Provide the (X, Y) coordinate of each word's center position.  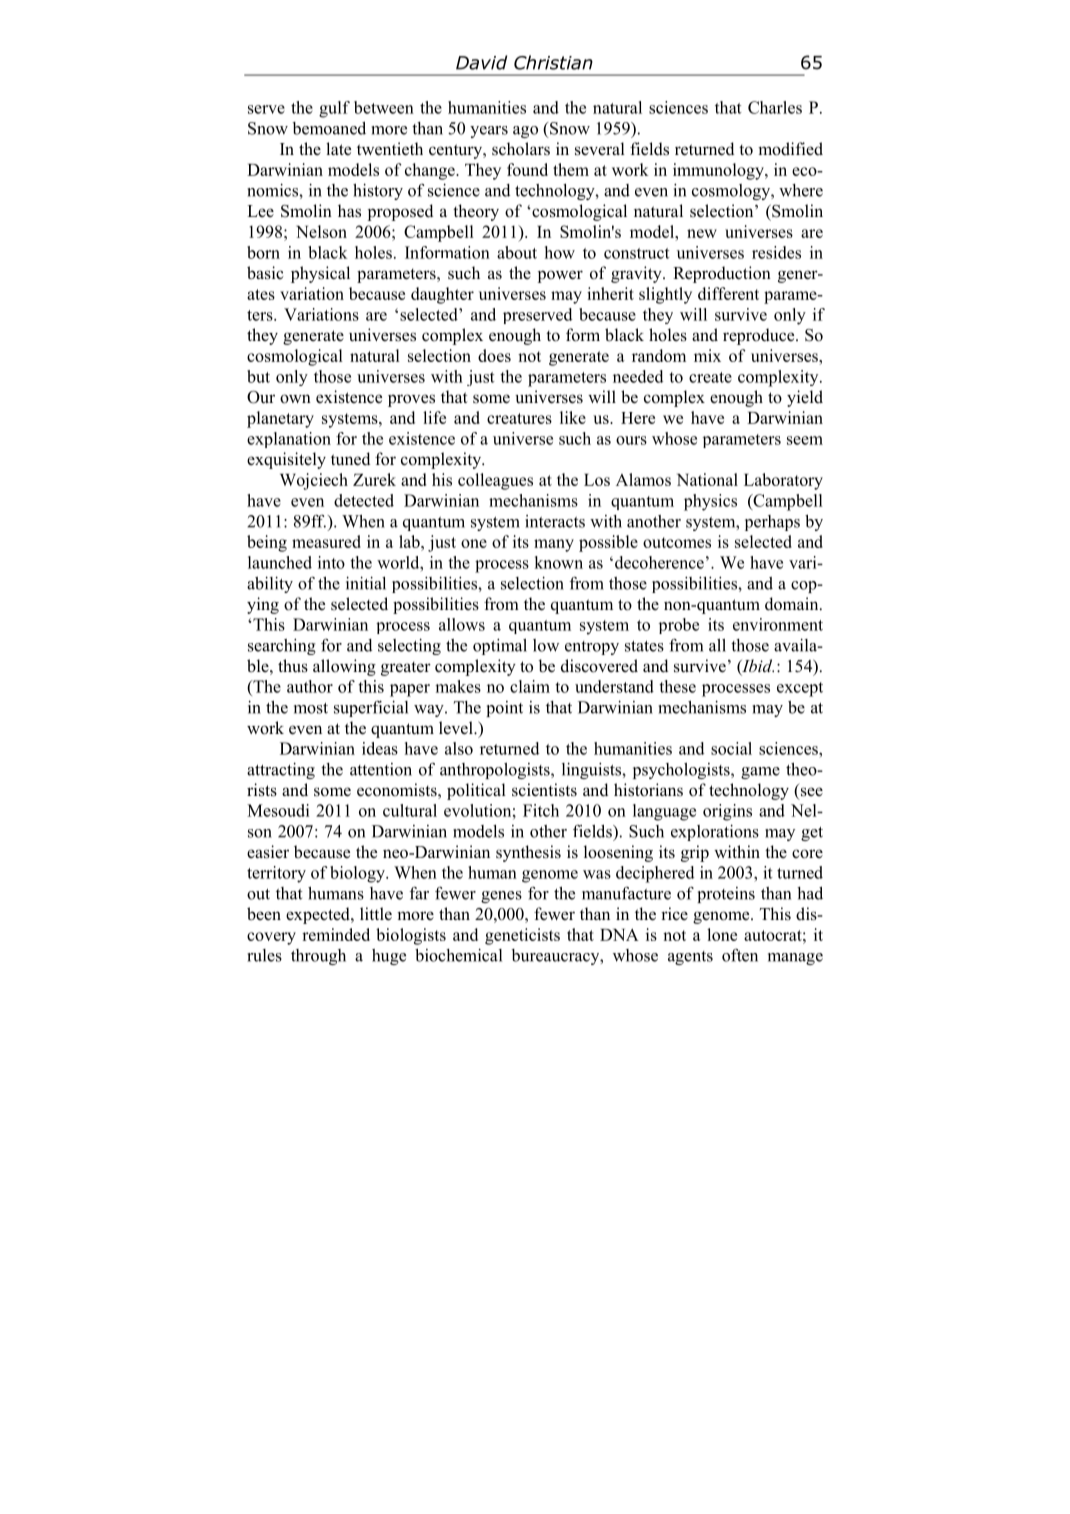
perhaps (772, 523)
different (728, 293)
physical (320, 274)
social (731, 748)
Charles (775, 107)
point (504, 709)
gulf (334, 109)
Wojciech (314, 481)
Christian (553, 62)
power (560, 276)
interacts (555, 521)
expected (319, 915)
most (311, 708)
